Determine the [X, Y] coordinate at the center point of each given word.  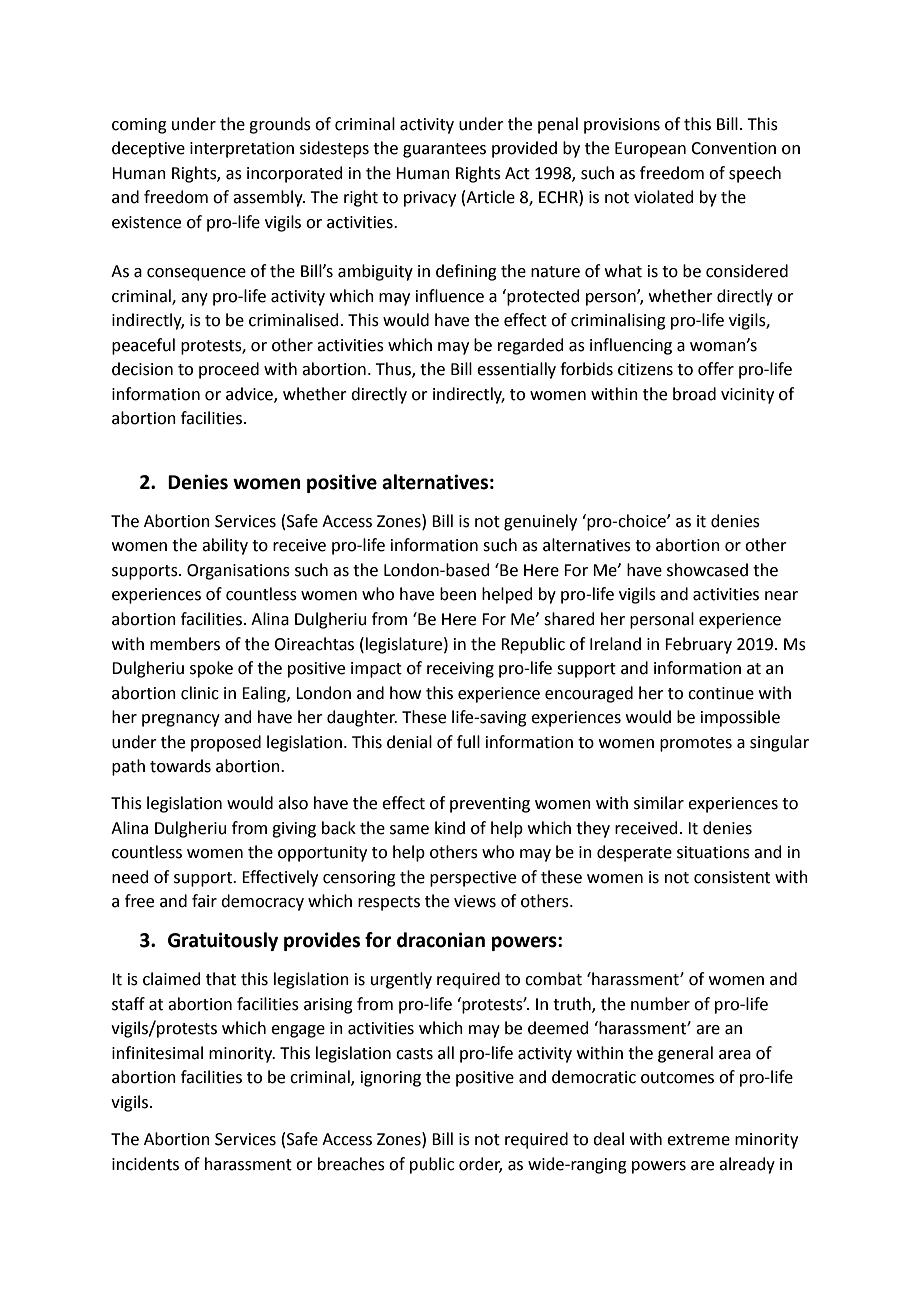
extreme [698, 1140]
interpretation [242, 150]
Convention [733, 148]
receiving [460, 670]
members [185, 644]
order [480, 1164]
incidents [145, 1164]
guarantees [444, 150]
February [698, 645]
